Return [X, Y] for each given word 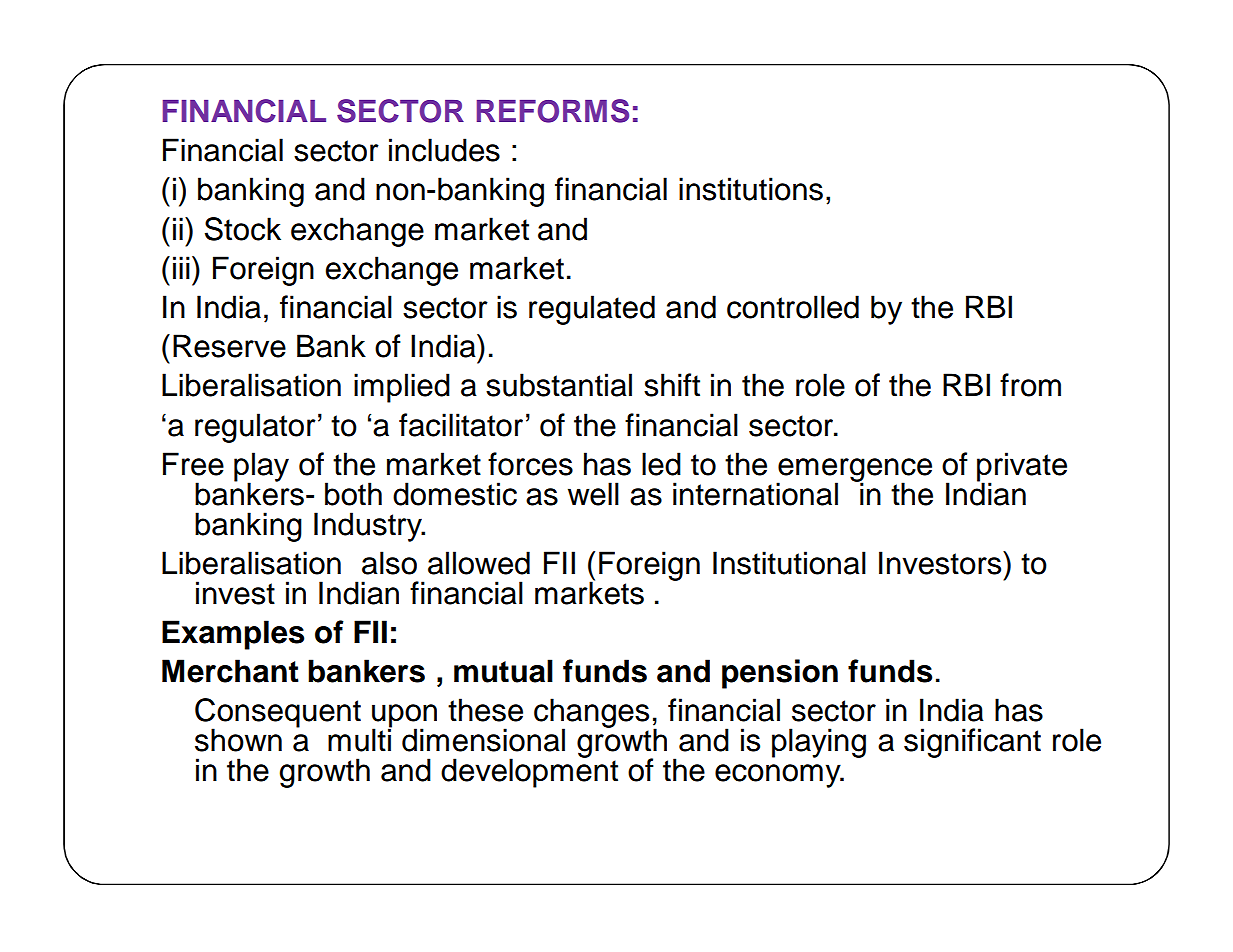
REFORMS [553, 111]
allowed [479, 563]
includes [444, 150]
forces [530, 464]
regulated [592, 310]
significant [972, 743]
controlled [793, 307]
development [529, 772]
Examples [233, 635]
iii [181, 267]
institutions [751, 189]
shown [238, 740]
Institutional [789, 563]
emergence [854, 471]
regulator [255, 428]
